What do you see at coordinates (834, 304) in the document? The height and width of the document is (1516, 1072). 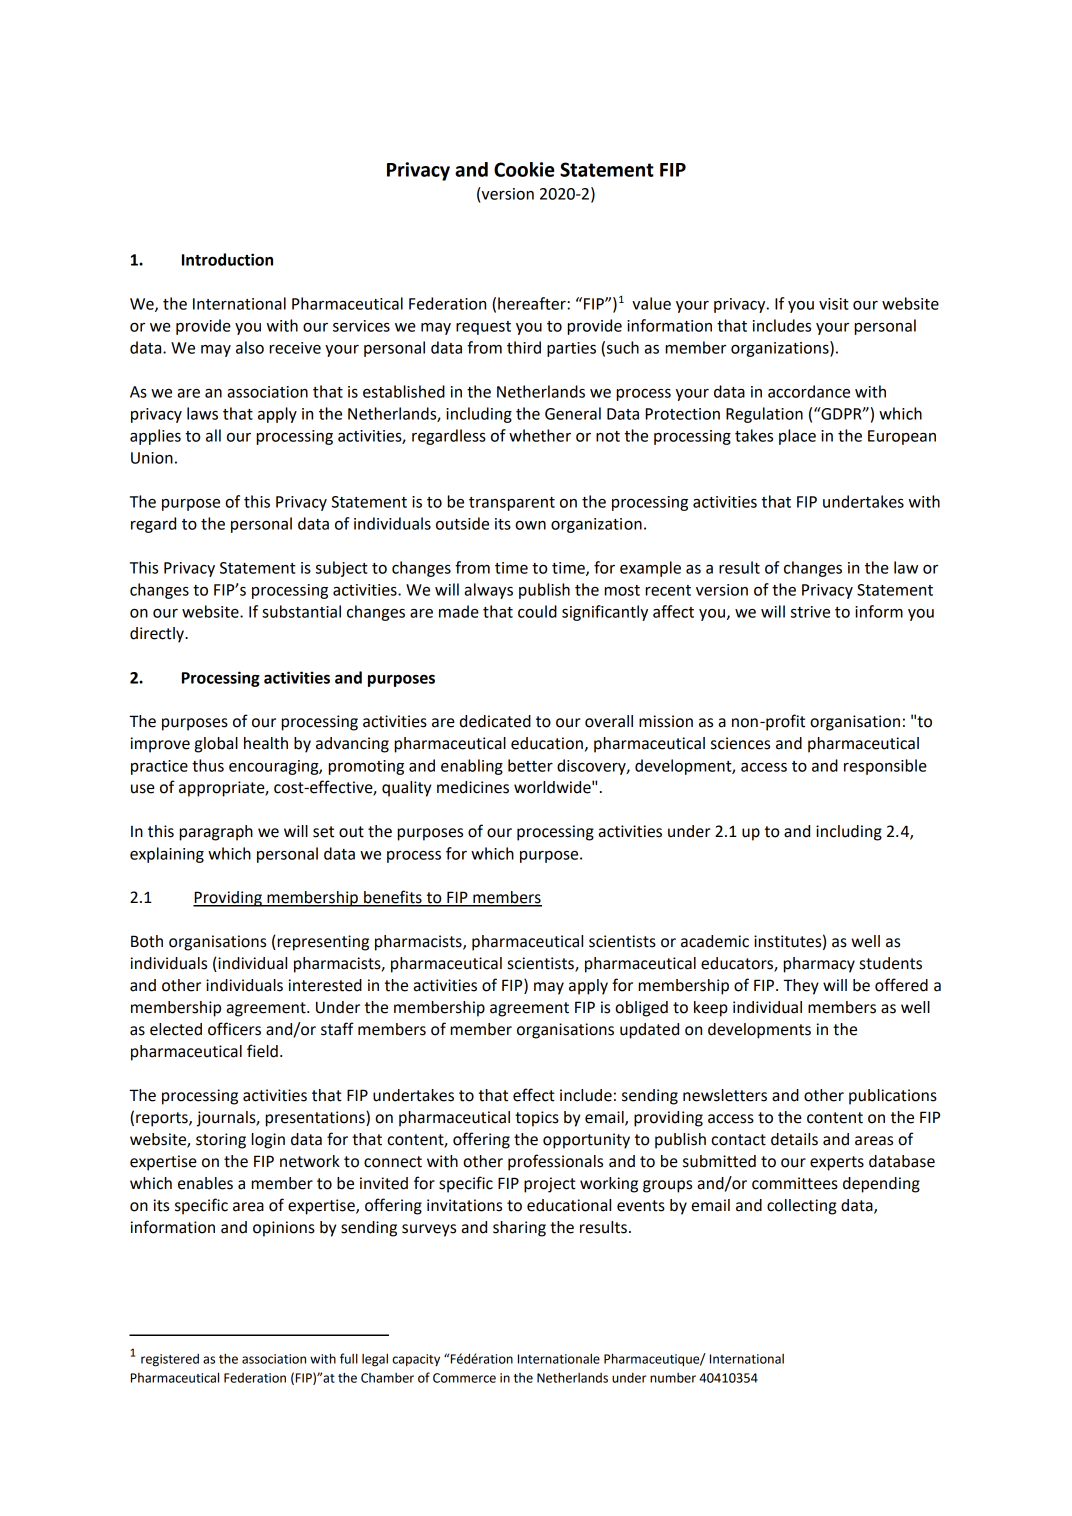 I see `visit` at bounding box center [834, 304].
